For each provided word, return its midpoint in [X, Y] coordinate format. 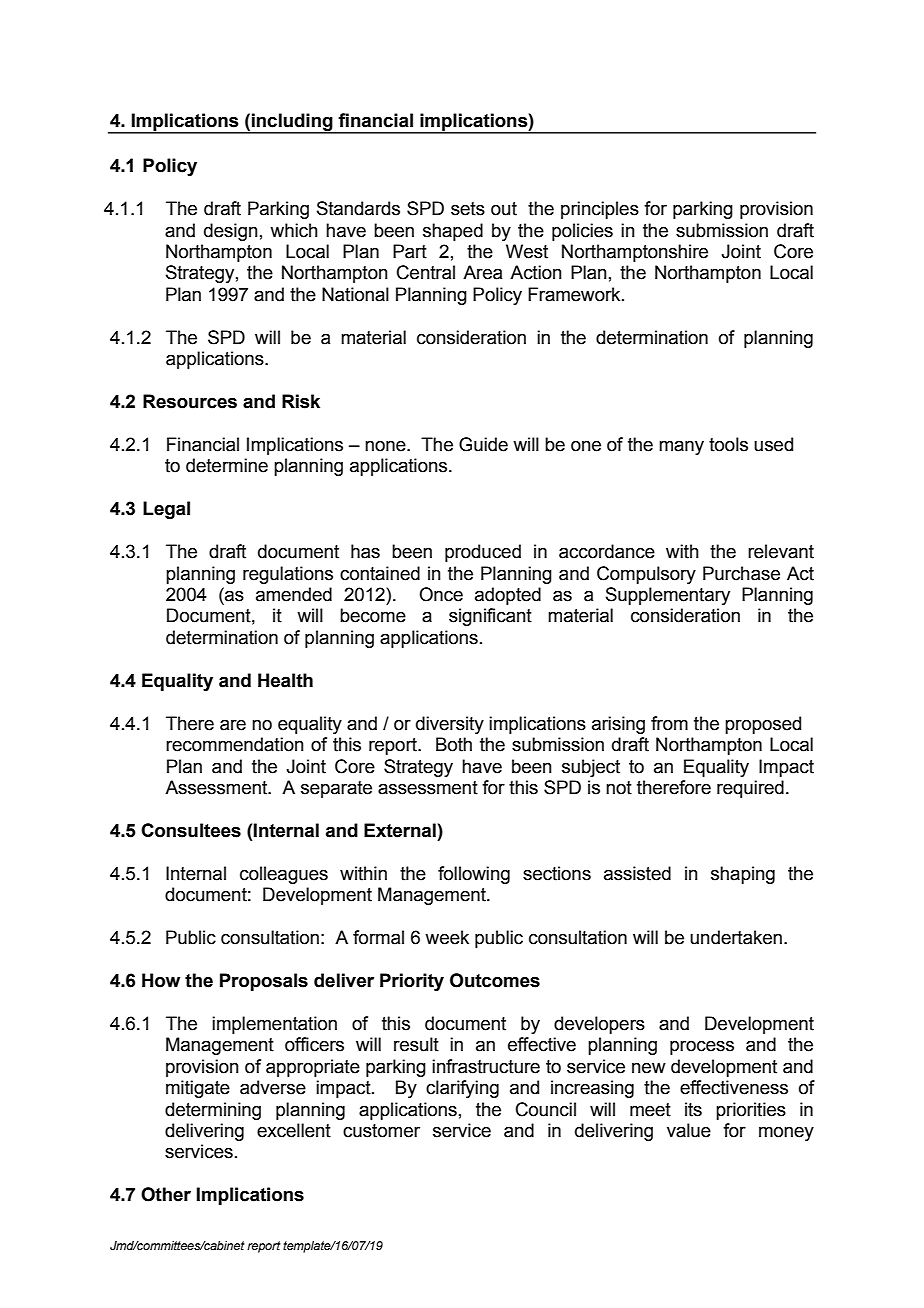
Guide [483, 444]
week [447, 937]
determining [213, 1111]
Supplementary [668, 596]
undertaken [736, 937]
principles [600, 210]
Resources [190, 401]
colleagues [284, 875]
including [292, 123]
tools [728, 444]
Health [285, 680]
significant [490, 617]
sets [468, 209]
